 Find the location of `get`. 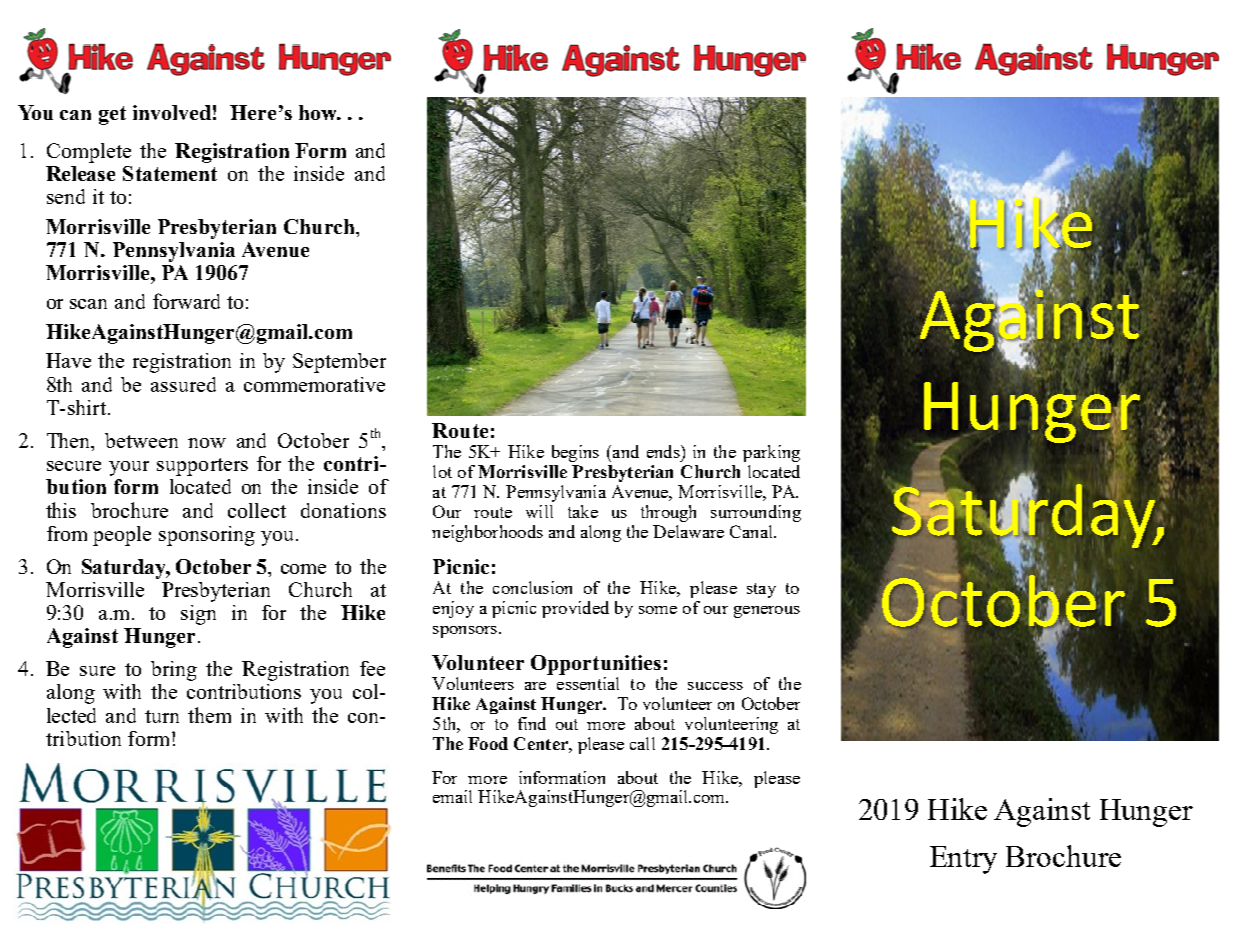

get is located at coordinates (112, 115).
